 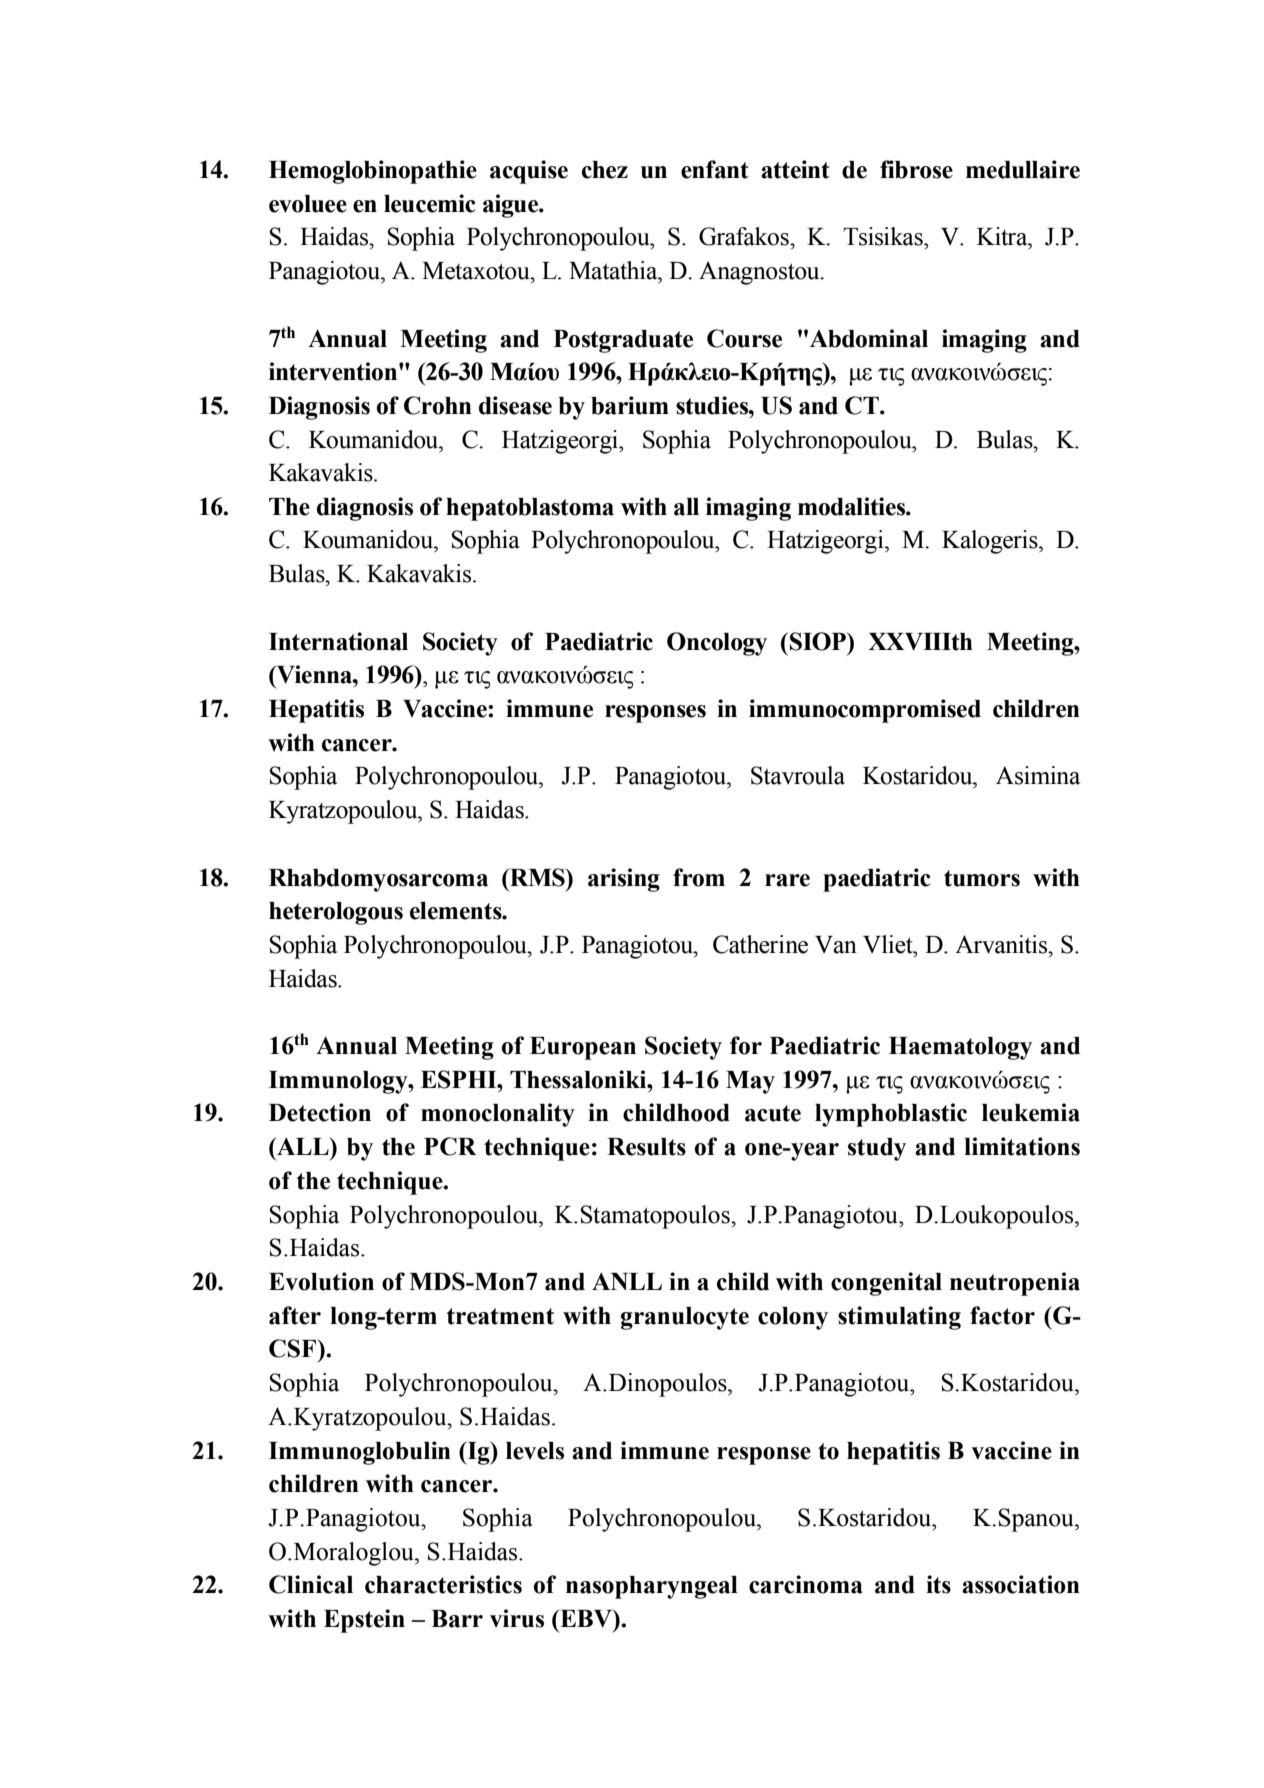 What do you see at coordinates (364, 1621) in the screenshot?
I see `Epstein` at bounding box center [364, 1621].
